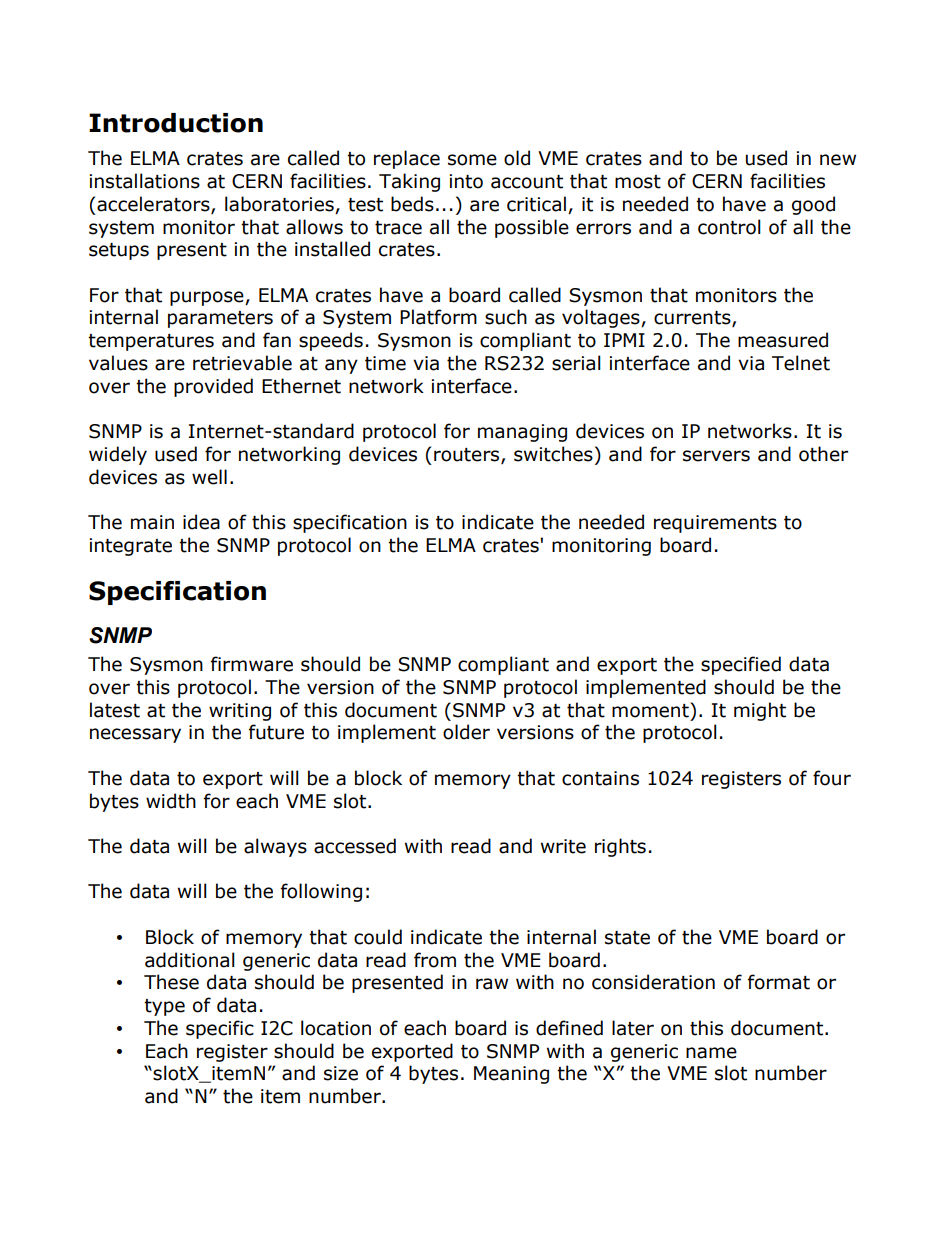  What do you see at coordinates (838, 160) in the page?
I see `new` at bounding box center [838, 160].
